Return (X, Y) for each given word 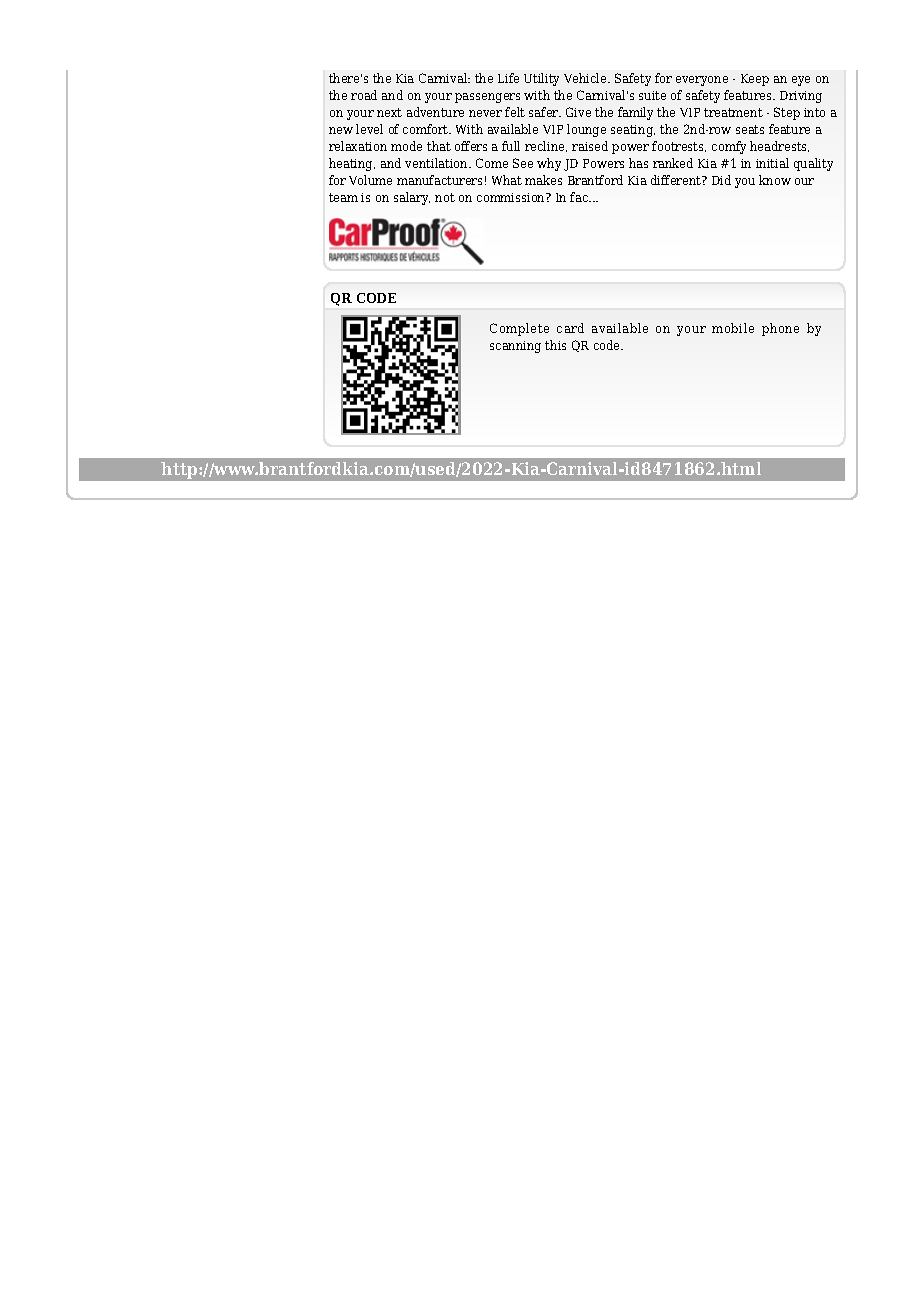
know (775, 180)
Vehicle (586, 78)
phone (780, 329)
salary (412, 198)
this (555, 345)
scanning (515, 347)
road (364, 95)
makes (543, 180)
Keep (755, 80)
